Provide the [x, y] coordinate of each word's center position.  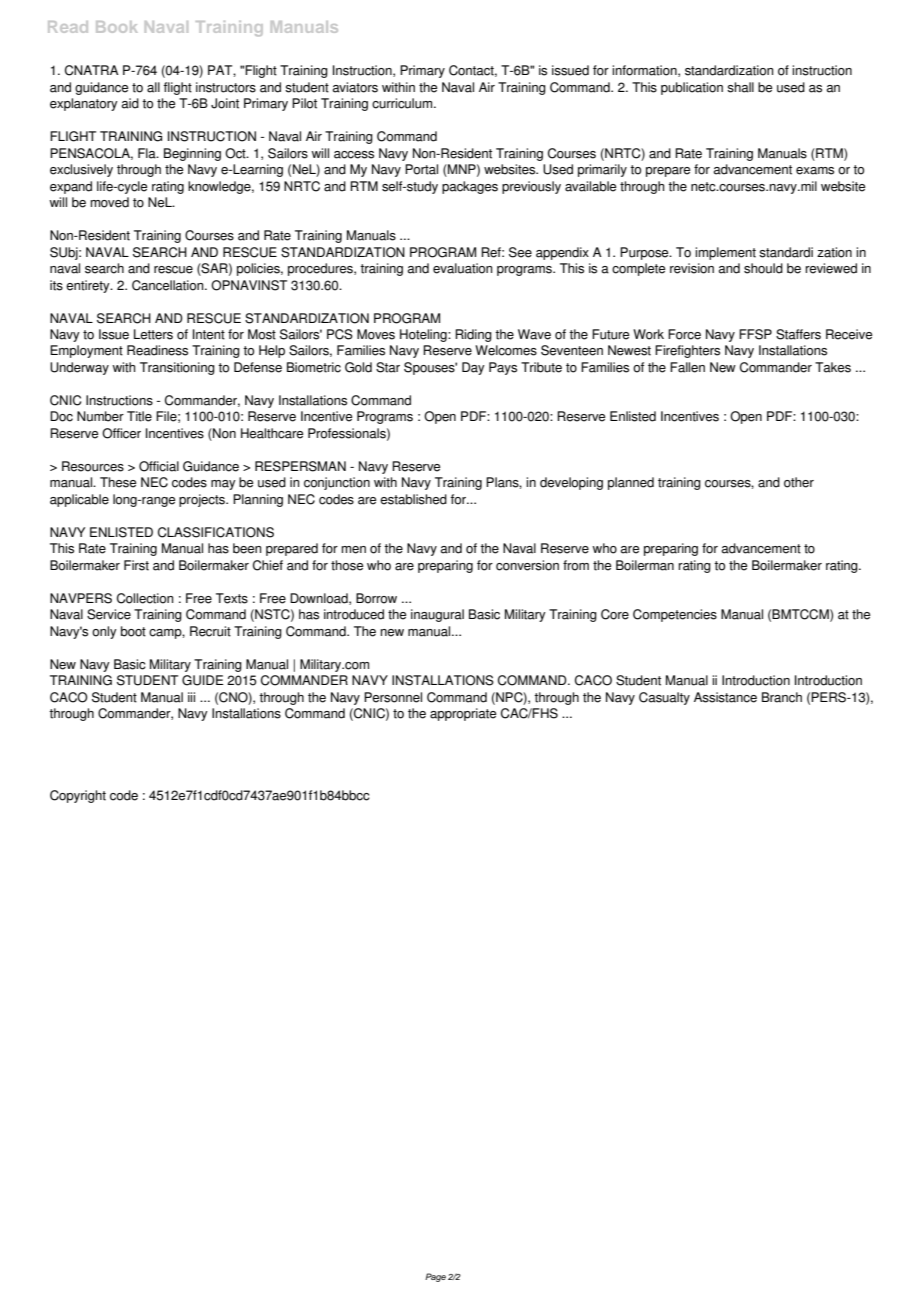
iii [191, 697]
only [104, 632]
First [136, 565]
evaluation [463, 268]
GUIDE [203, 680]
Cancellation [169, 285]
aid [130, 103]
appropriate [463, 714]
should [763, 268]
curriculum [403, 103]
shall [740, 87]
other [799, 482]
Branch [782, 697]
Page [435, 1277]
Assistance [725, 697]
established [413, 499]
